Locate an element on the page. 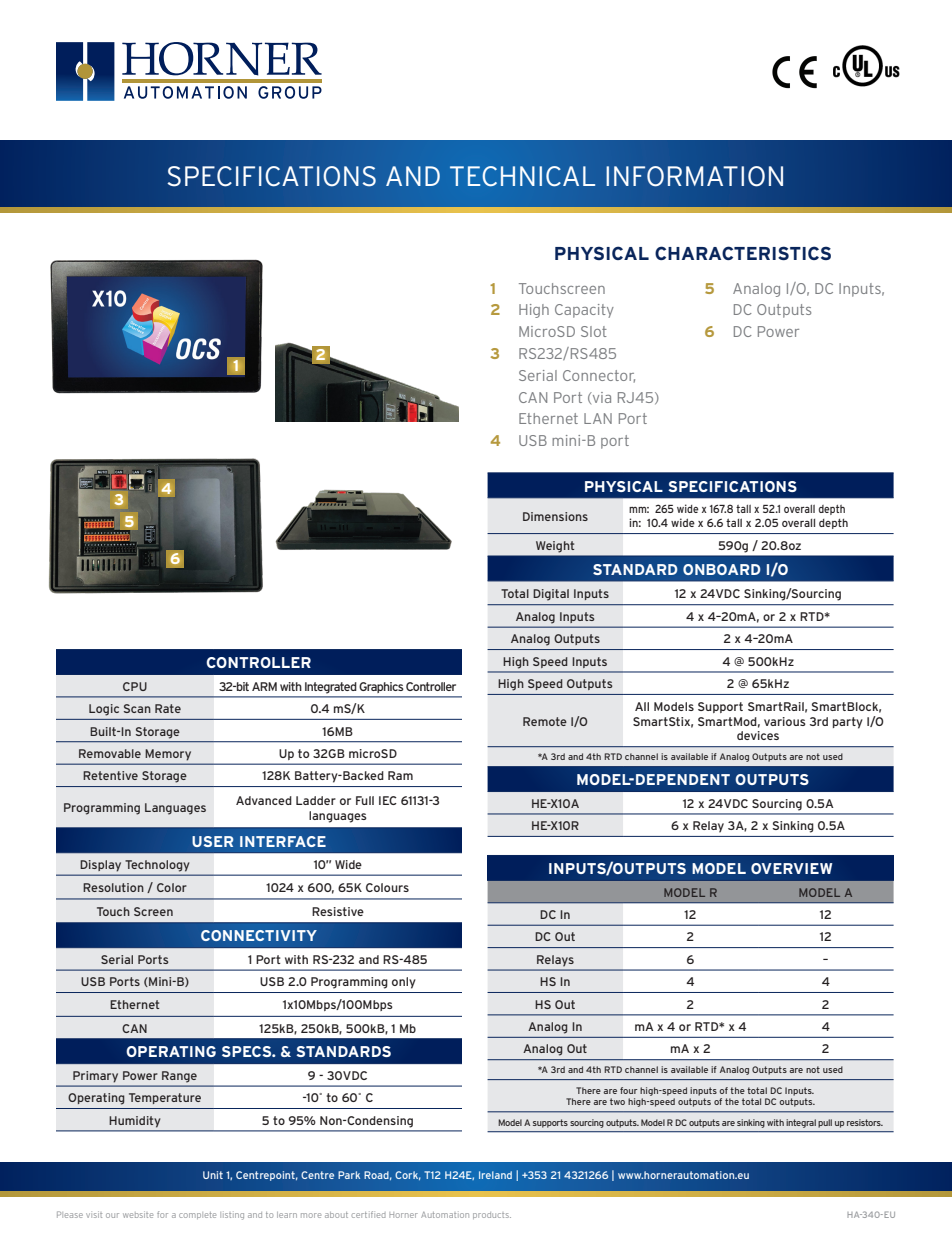  various is located at coordinates (785, 721).
